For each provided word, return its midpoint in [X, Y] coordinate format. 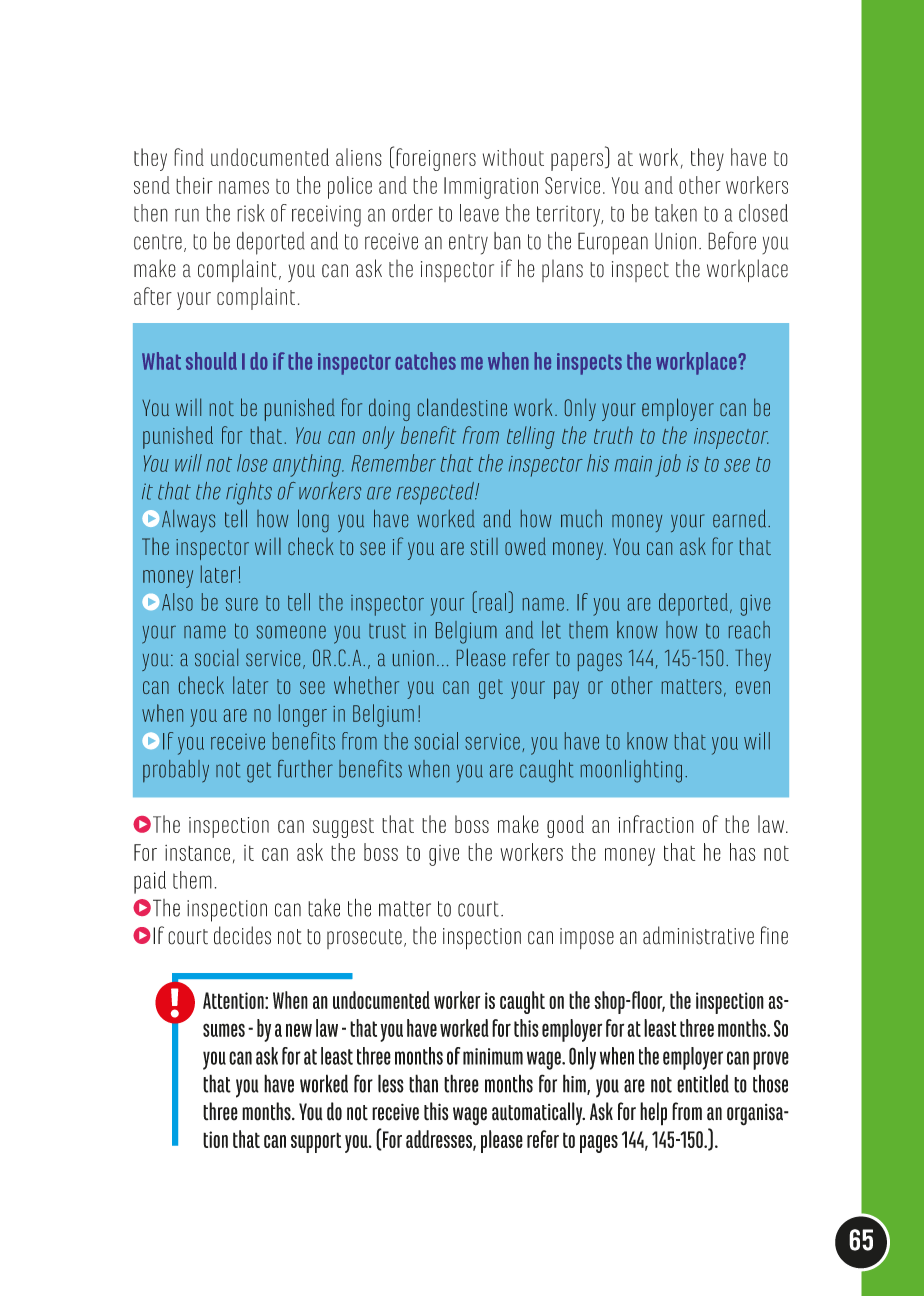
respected [436, 493]
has [743, 852]
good [565, 826]
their [194, 185]
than [423, 1083]
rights [249, 493]
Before [732, 240]
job [668, 465]
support [316, 1142]
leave [479, 213]
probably [176, 771]
